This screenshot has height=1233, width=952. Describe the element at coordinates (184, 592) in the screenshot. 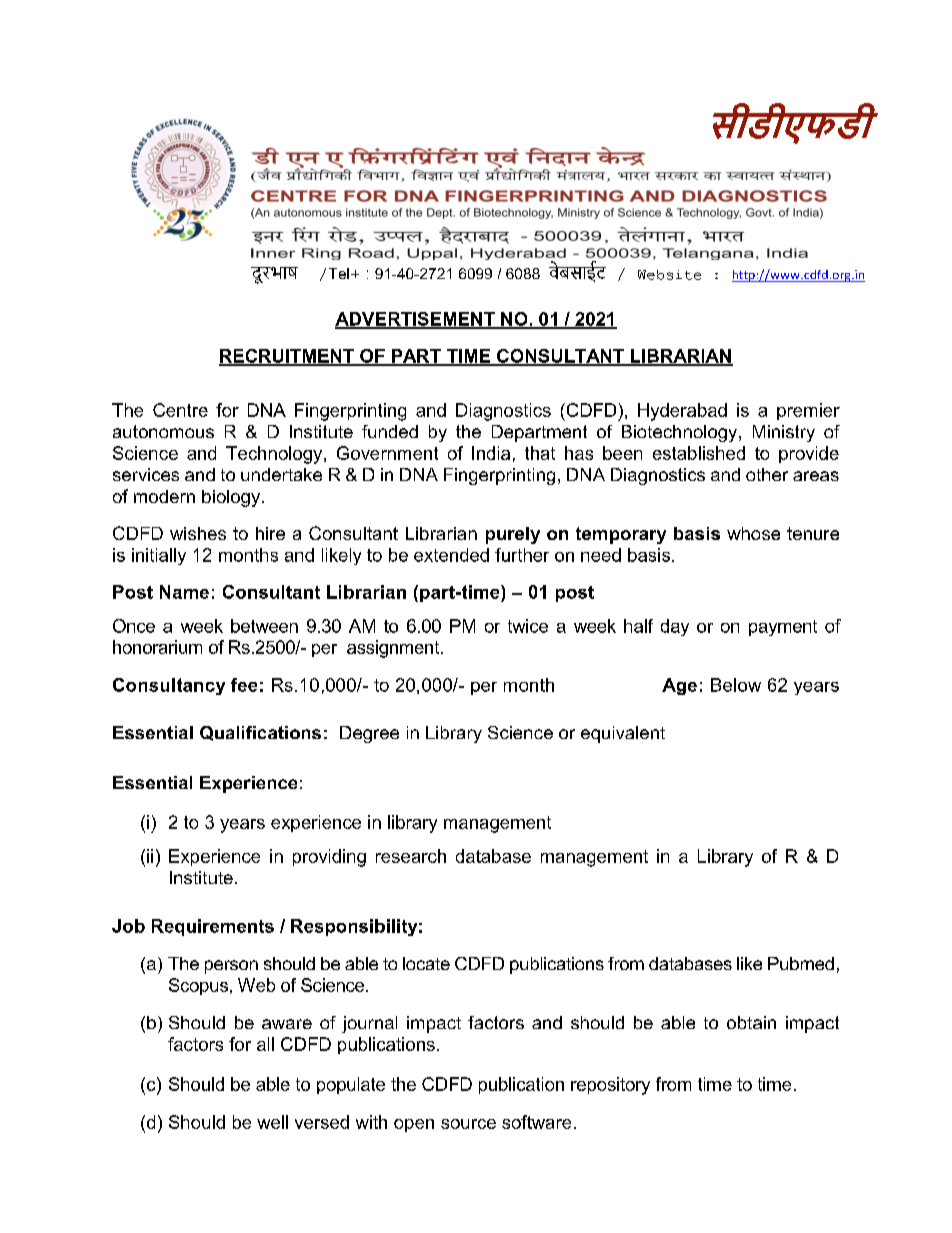

I see `Name` at that location.
